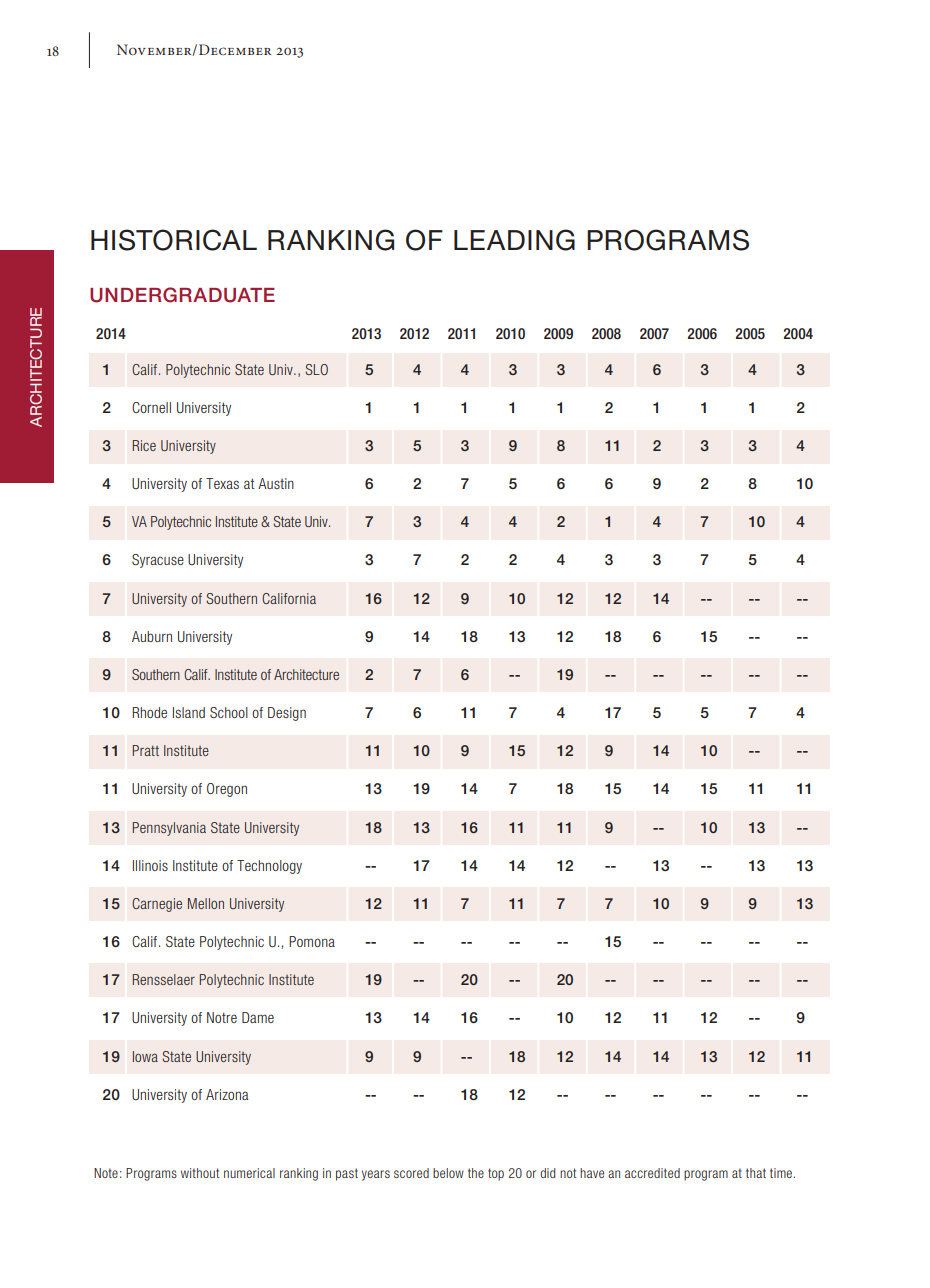  I want to click on LEADING, so click(514, 240).
